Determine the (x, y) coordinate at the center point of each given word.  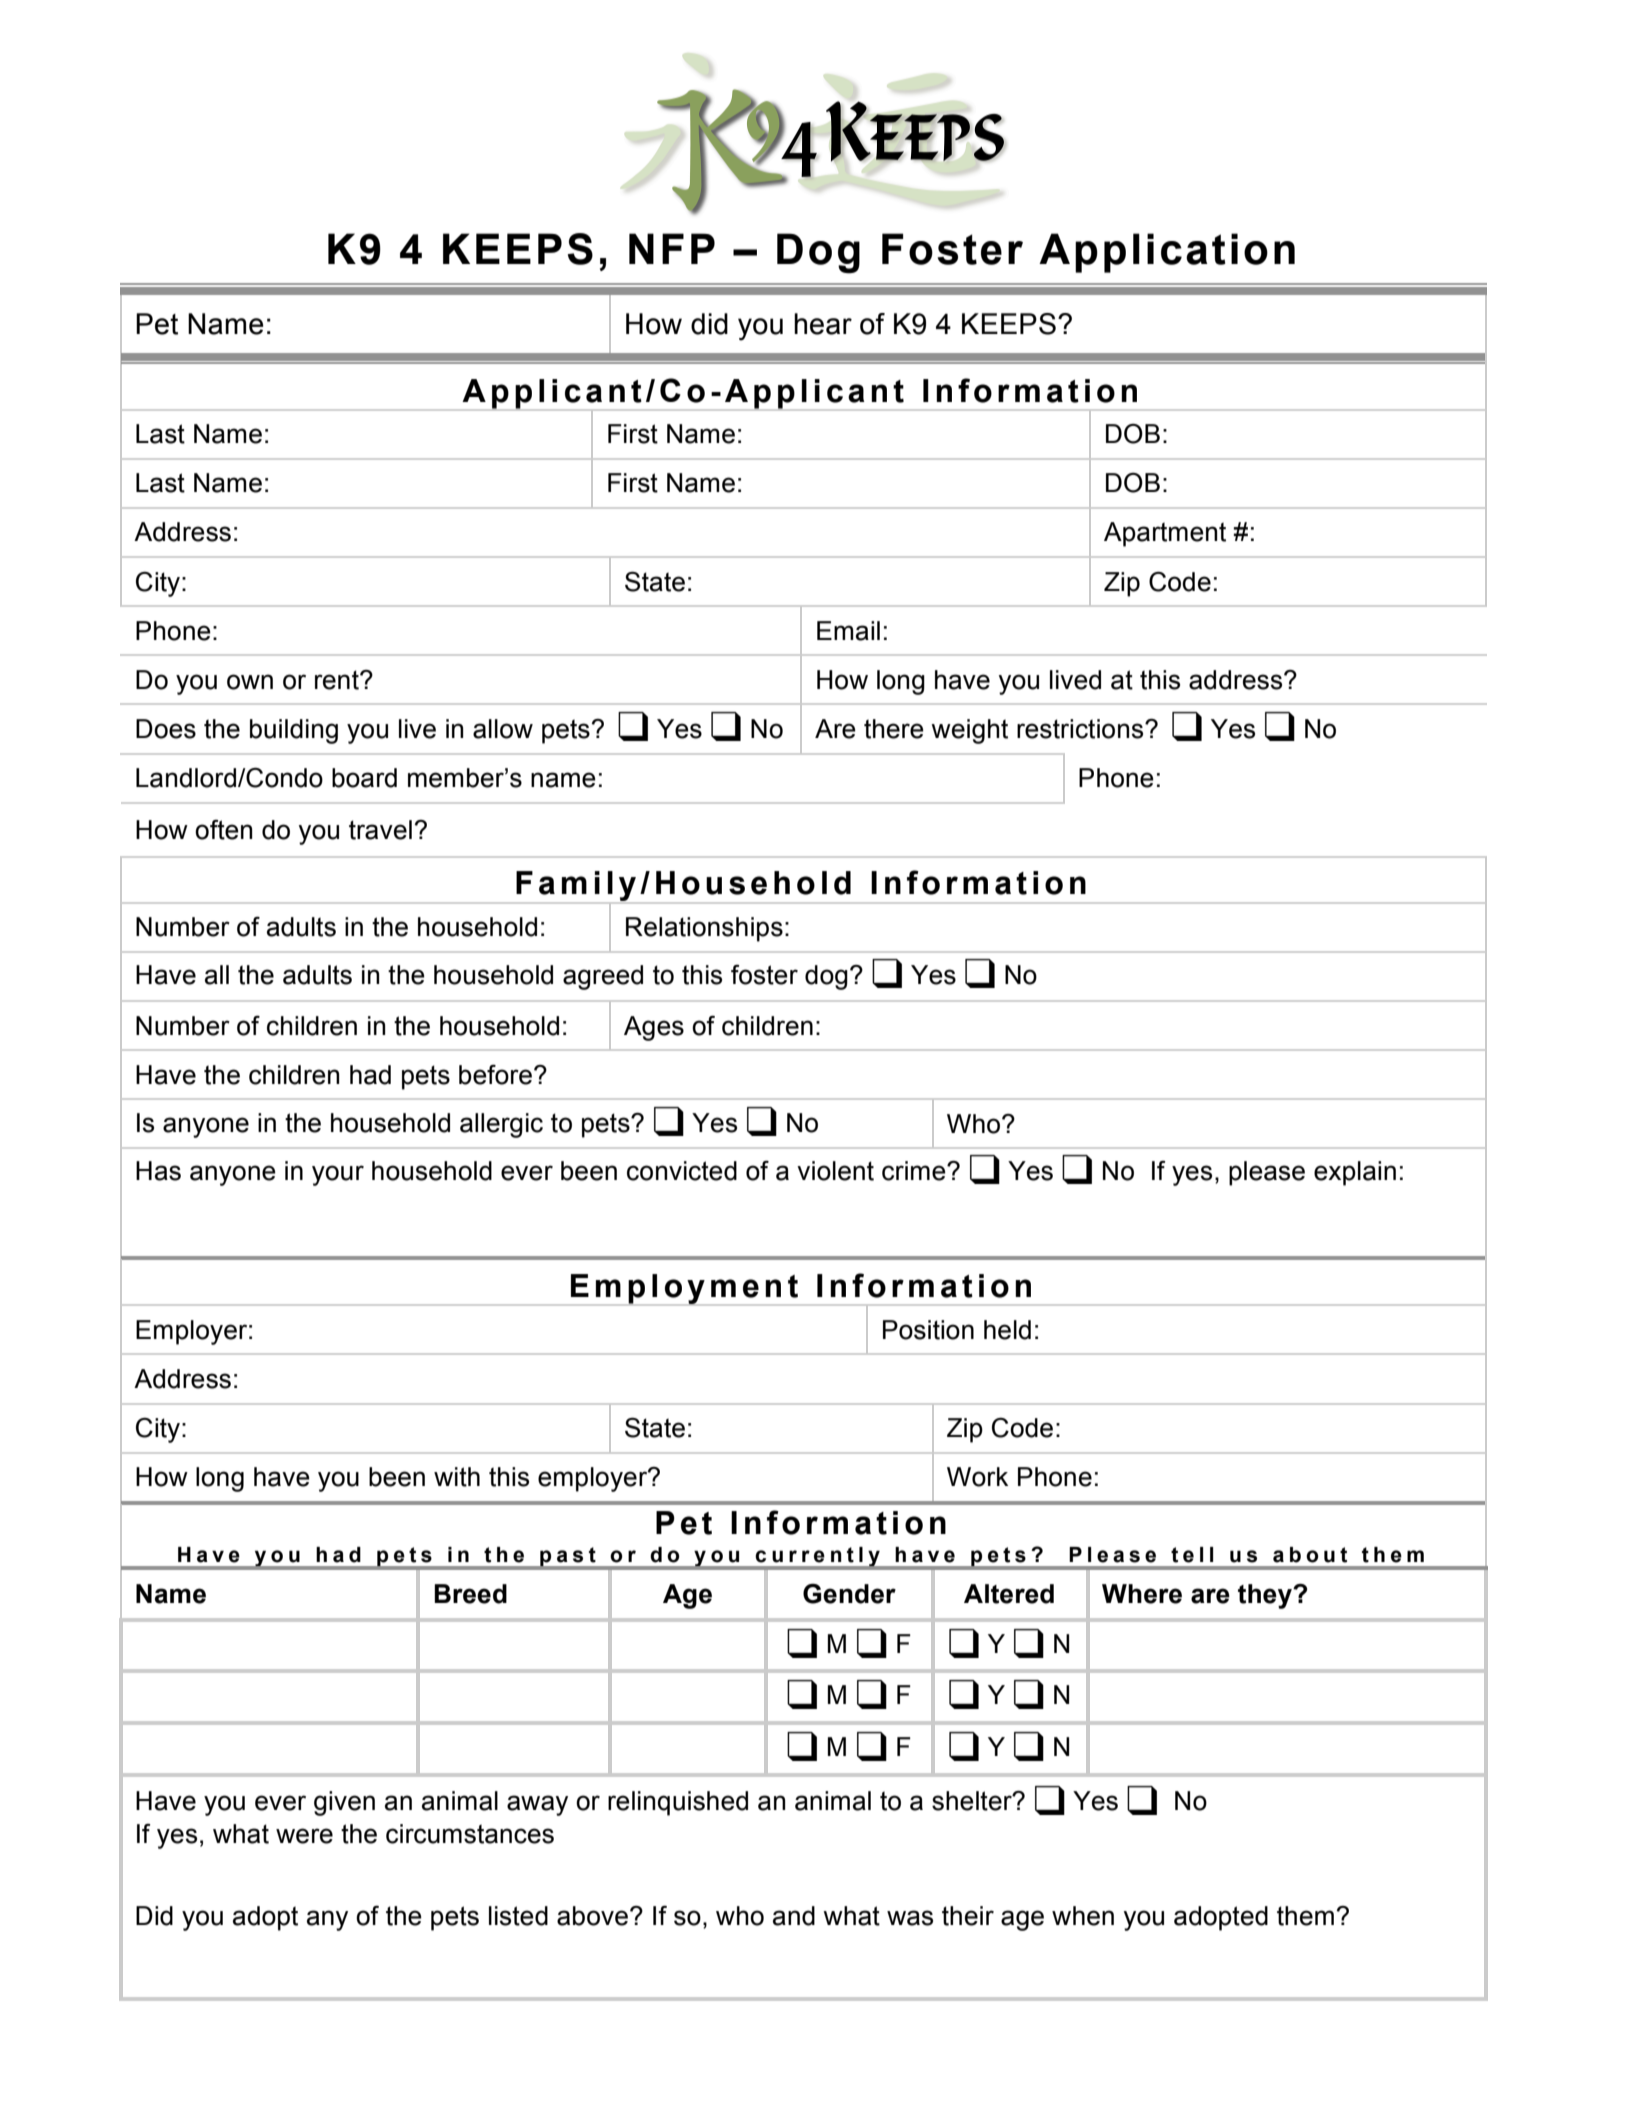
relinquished (678, 1803)
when (1083, 1916)
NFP (672, 248)
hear (823, 324)
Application (1167, 253)
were (304, 1836)
